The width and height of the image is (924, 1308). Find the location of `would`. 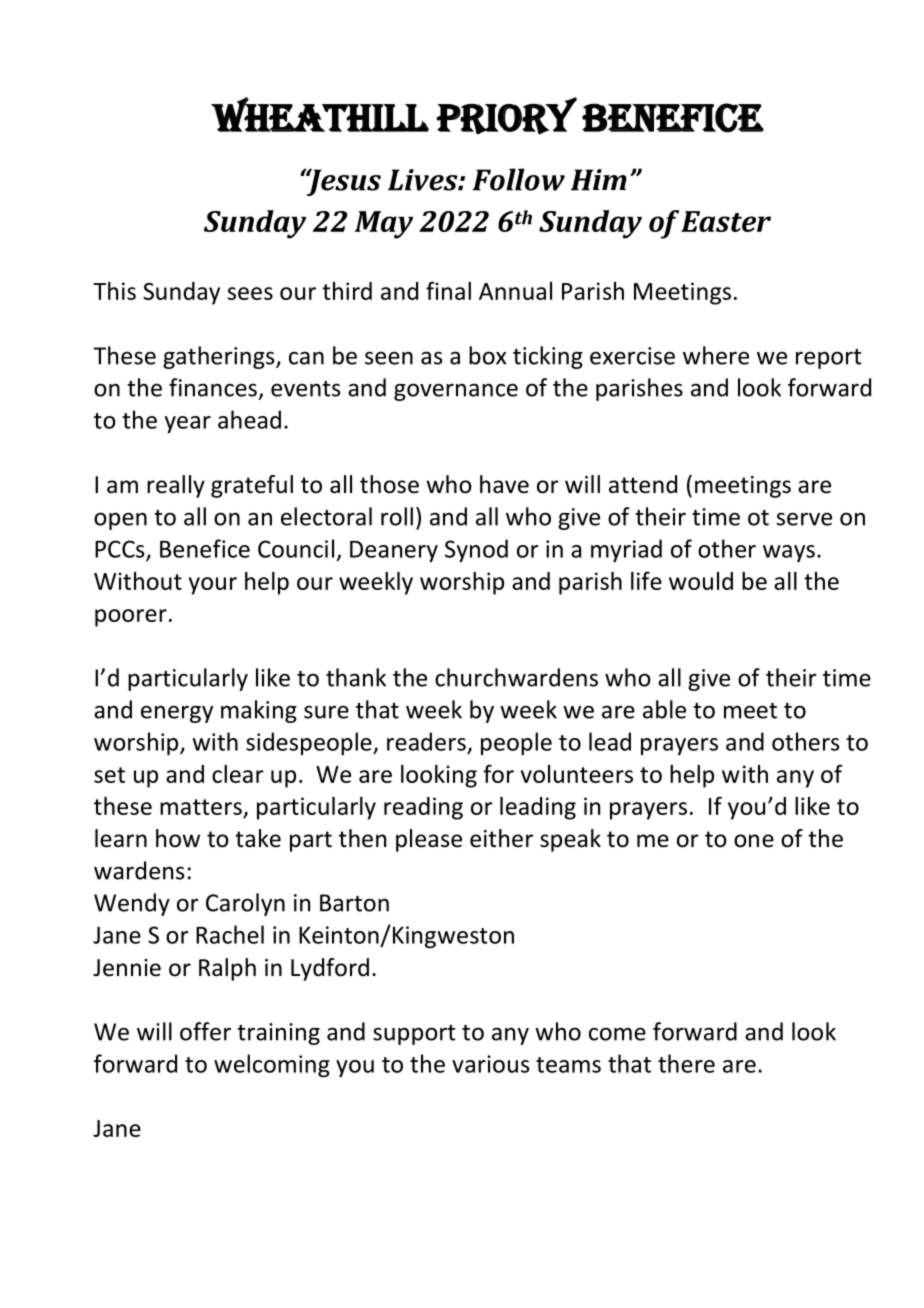

would is located at coordinates (701, 581).
